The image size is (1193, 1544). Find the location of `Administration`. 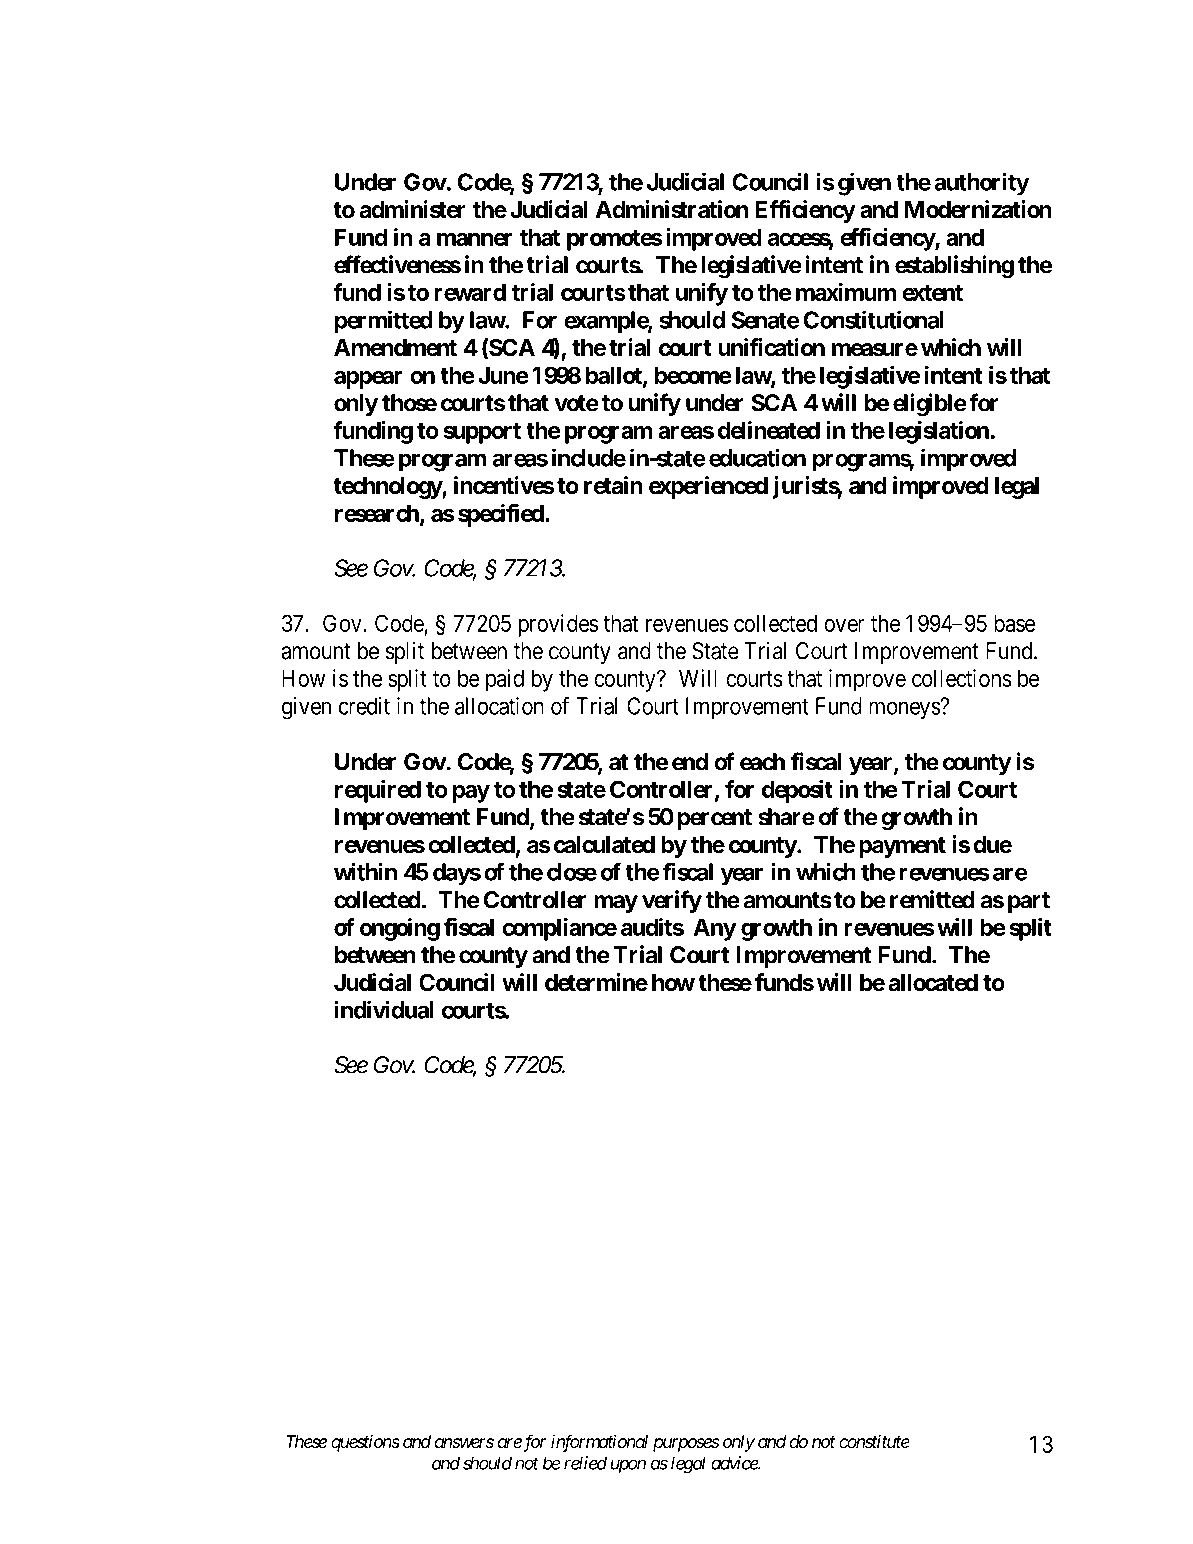

Administration is located at coordinates (671, 209).
